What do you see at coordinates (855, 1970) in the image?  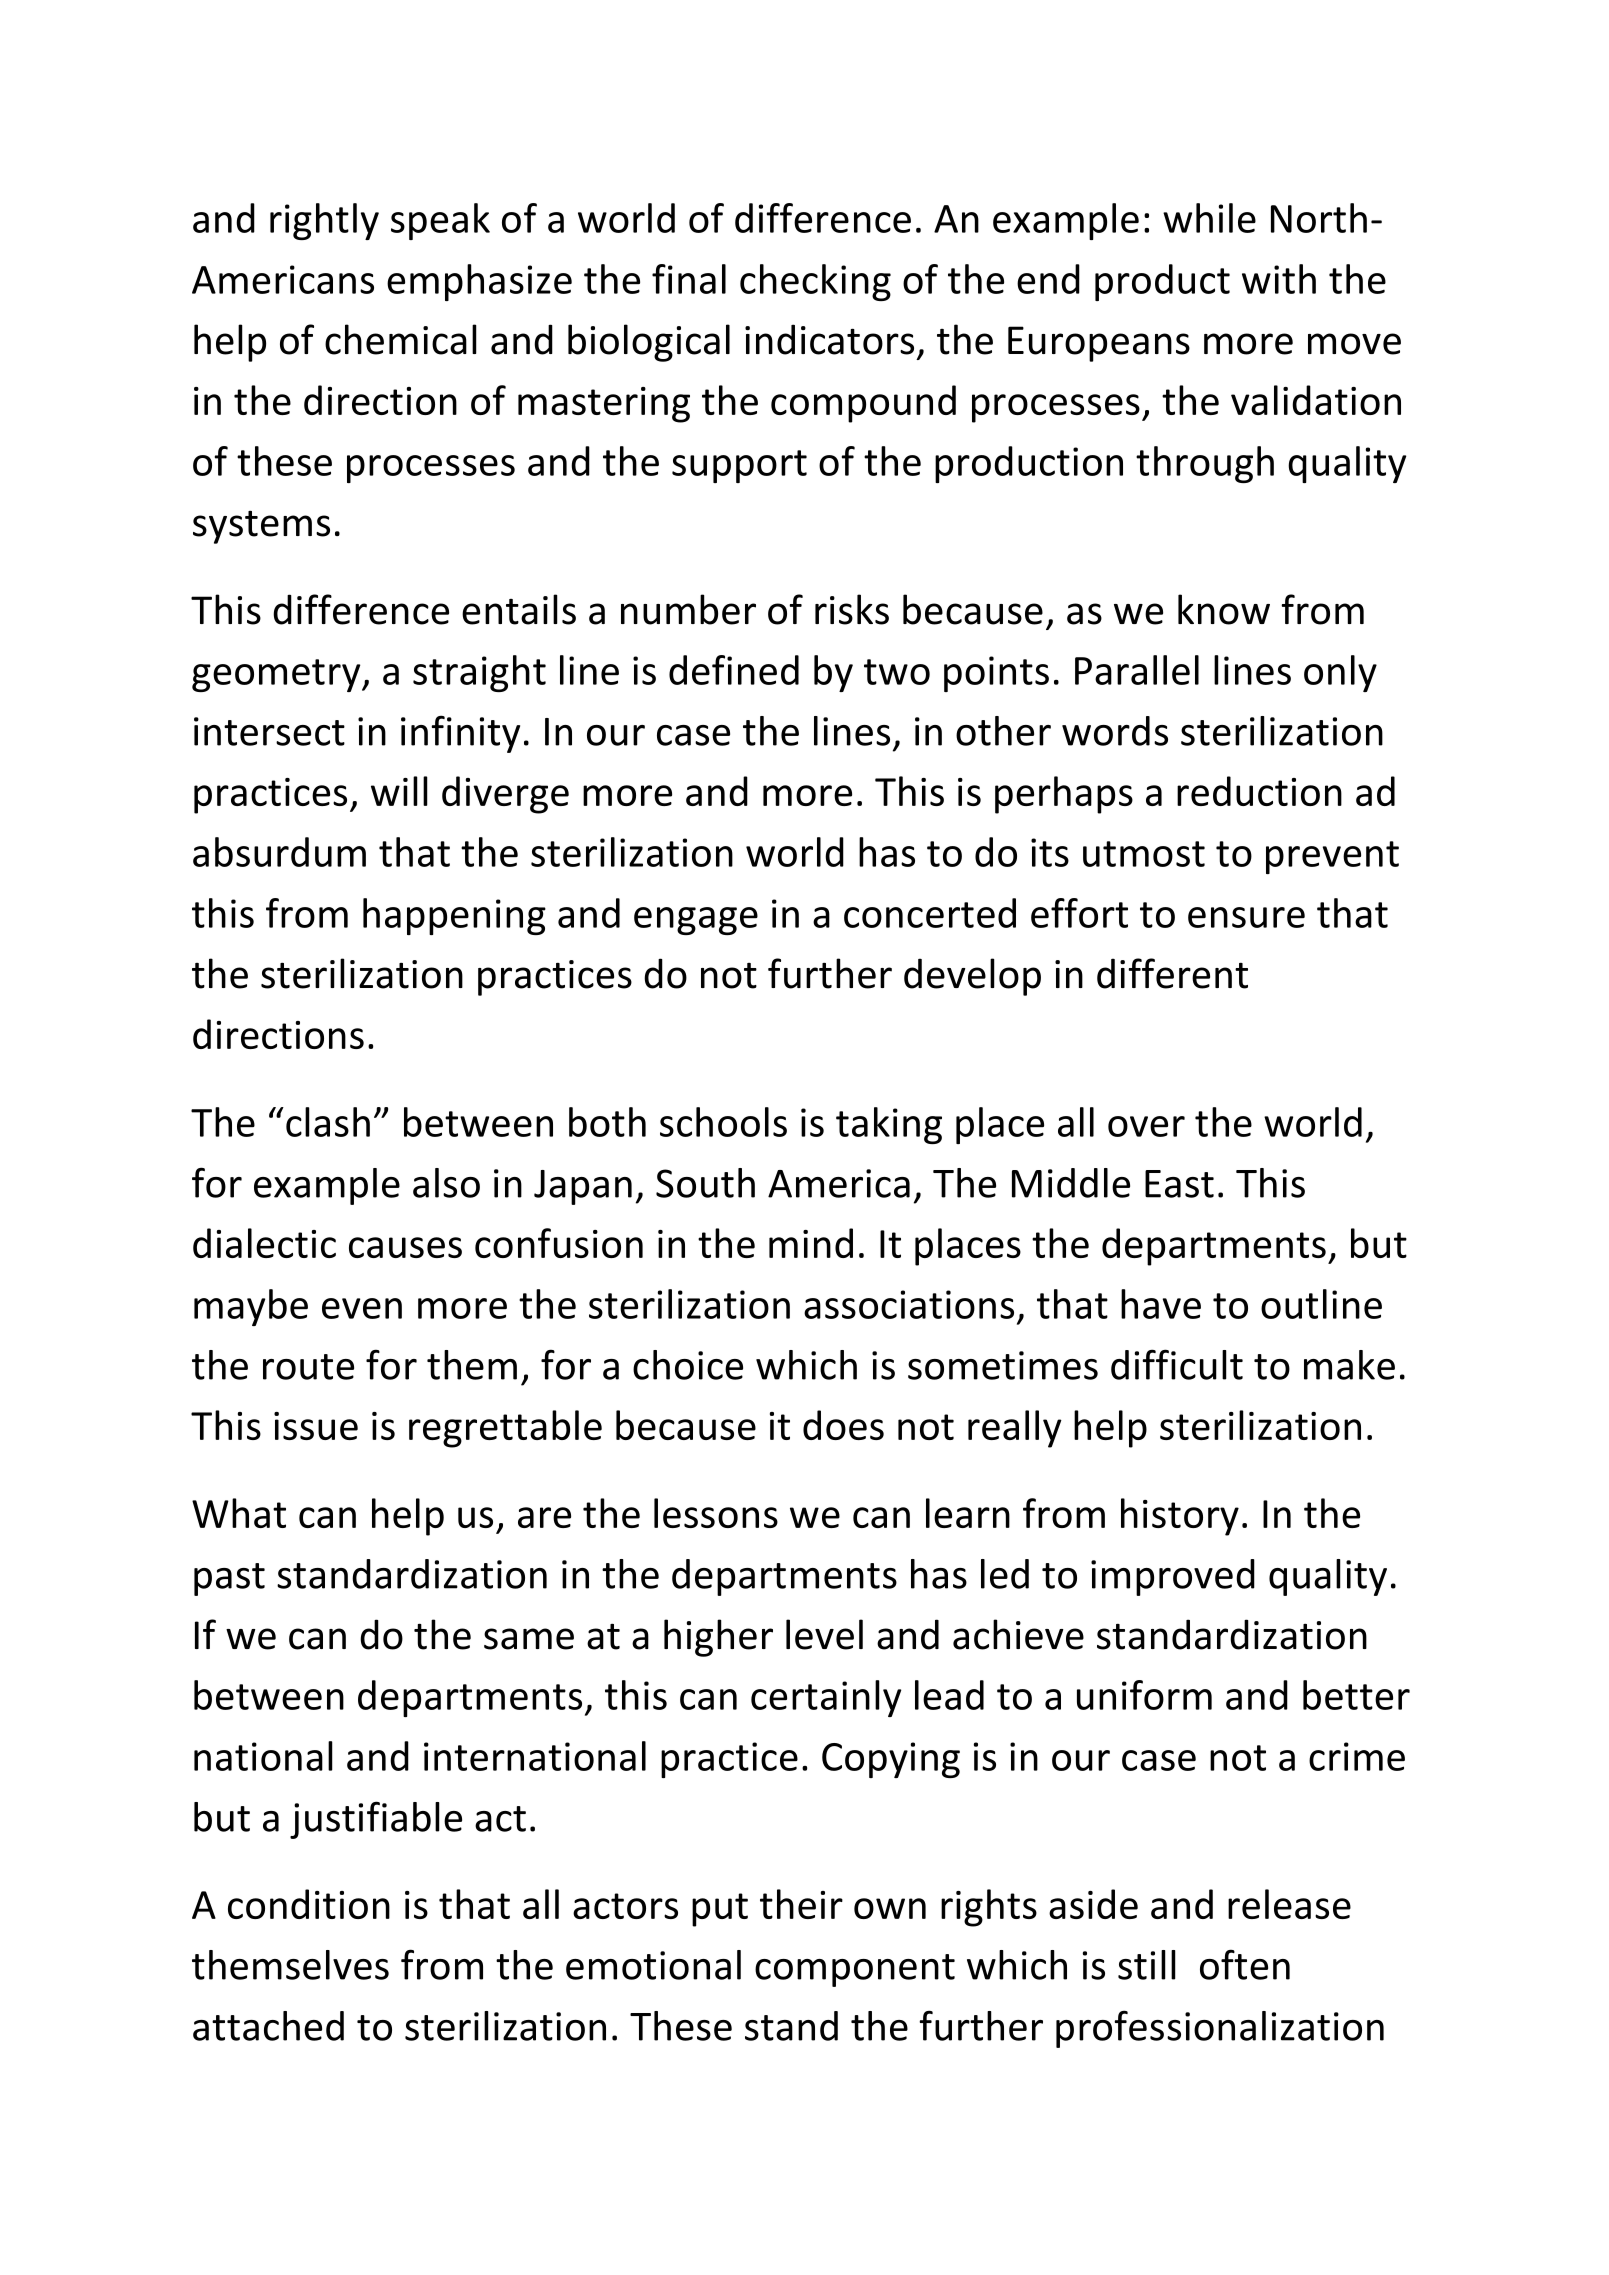 I see `component` at bounding box center [855, 1970].
